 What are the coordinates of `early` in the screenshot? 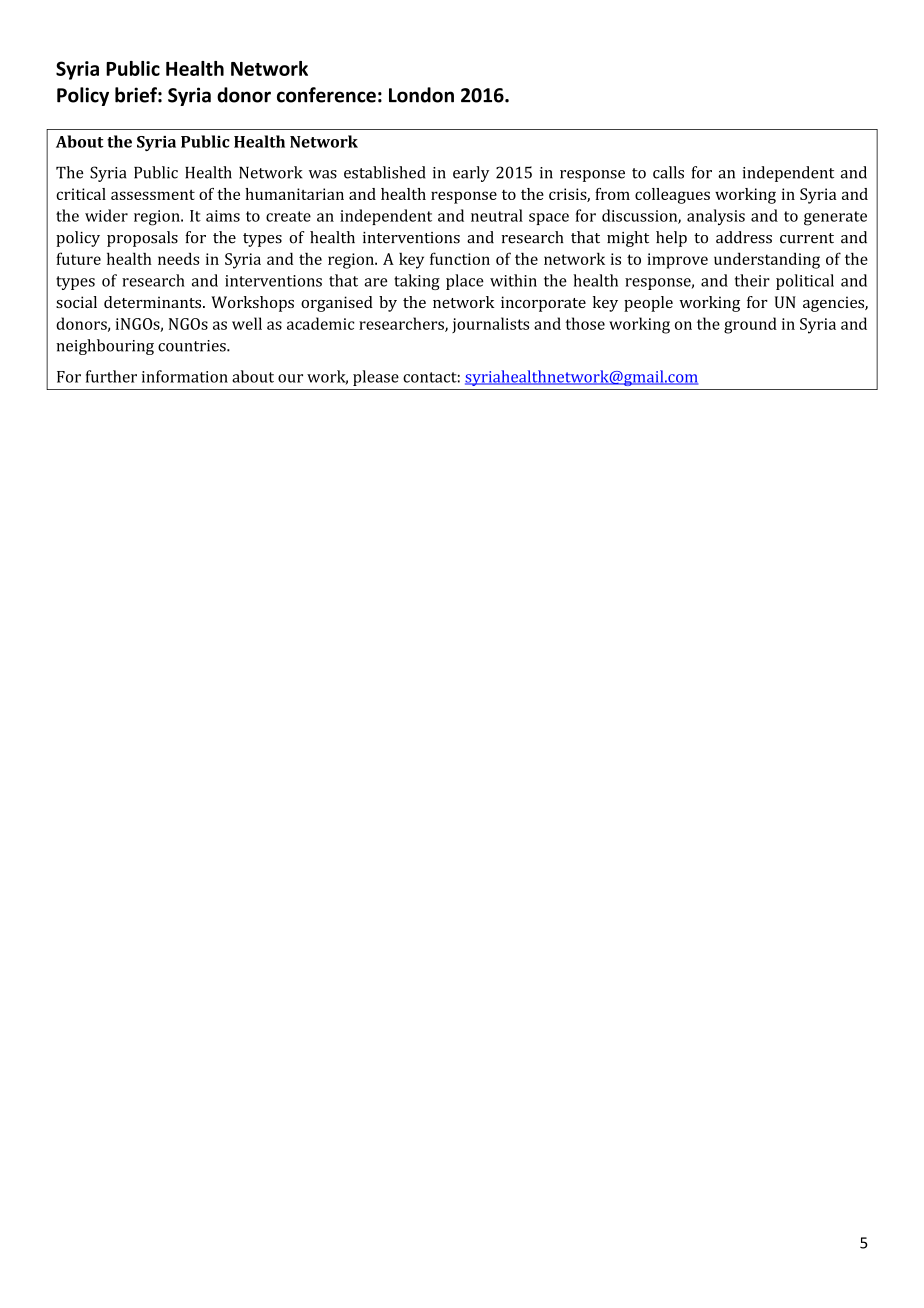 It's located at (471, 174).
